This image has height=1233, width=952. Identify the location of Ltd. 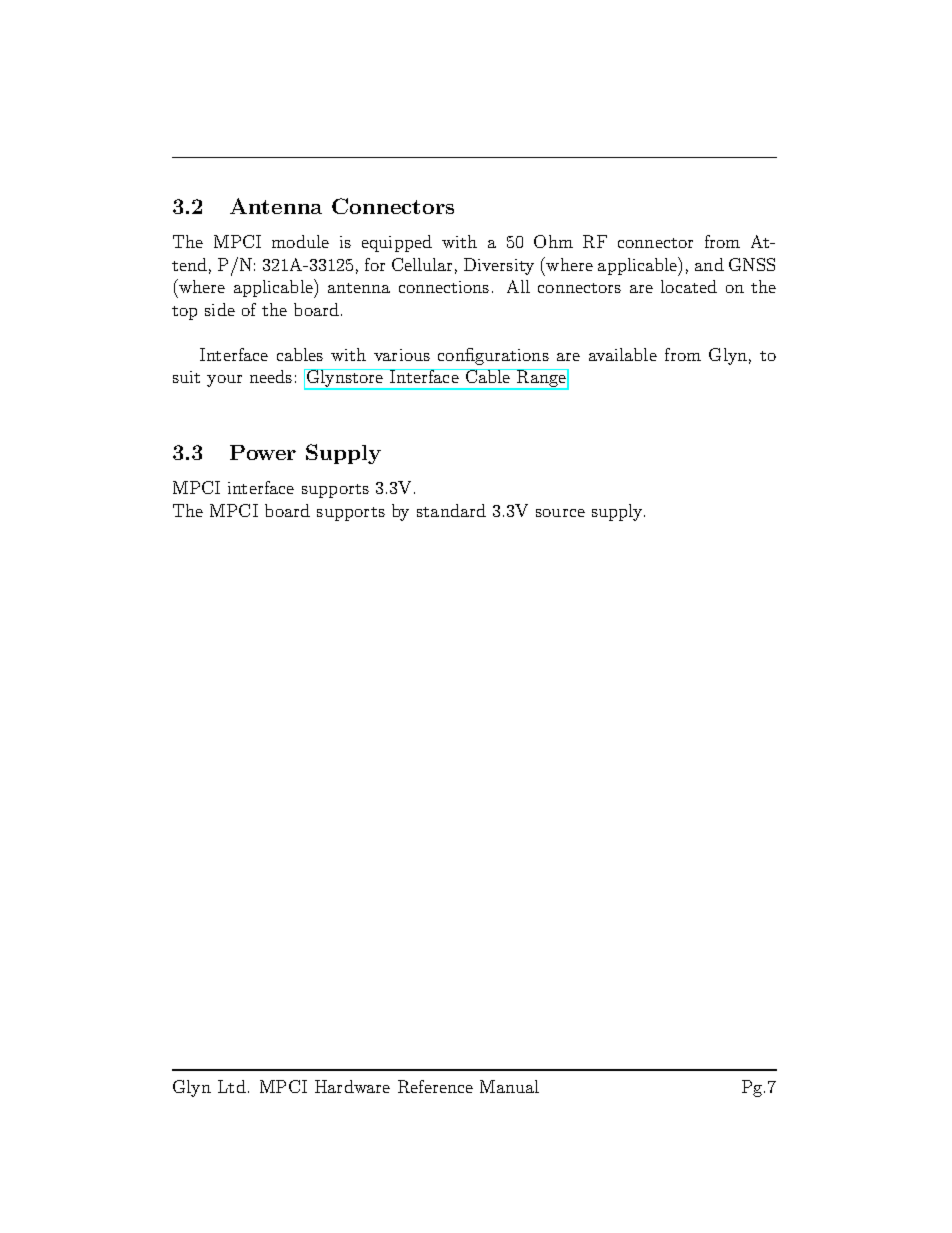
(232, 1086).
